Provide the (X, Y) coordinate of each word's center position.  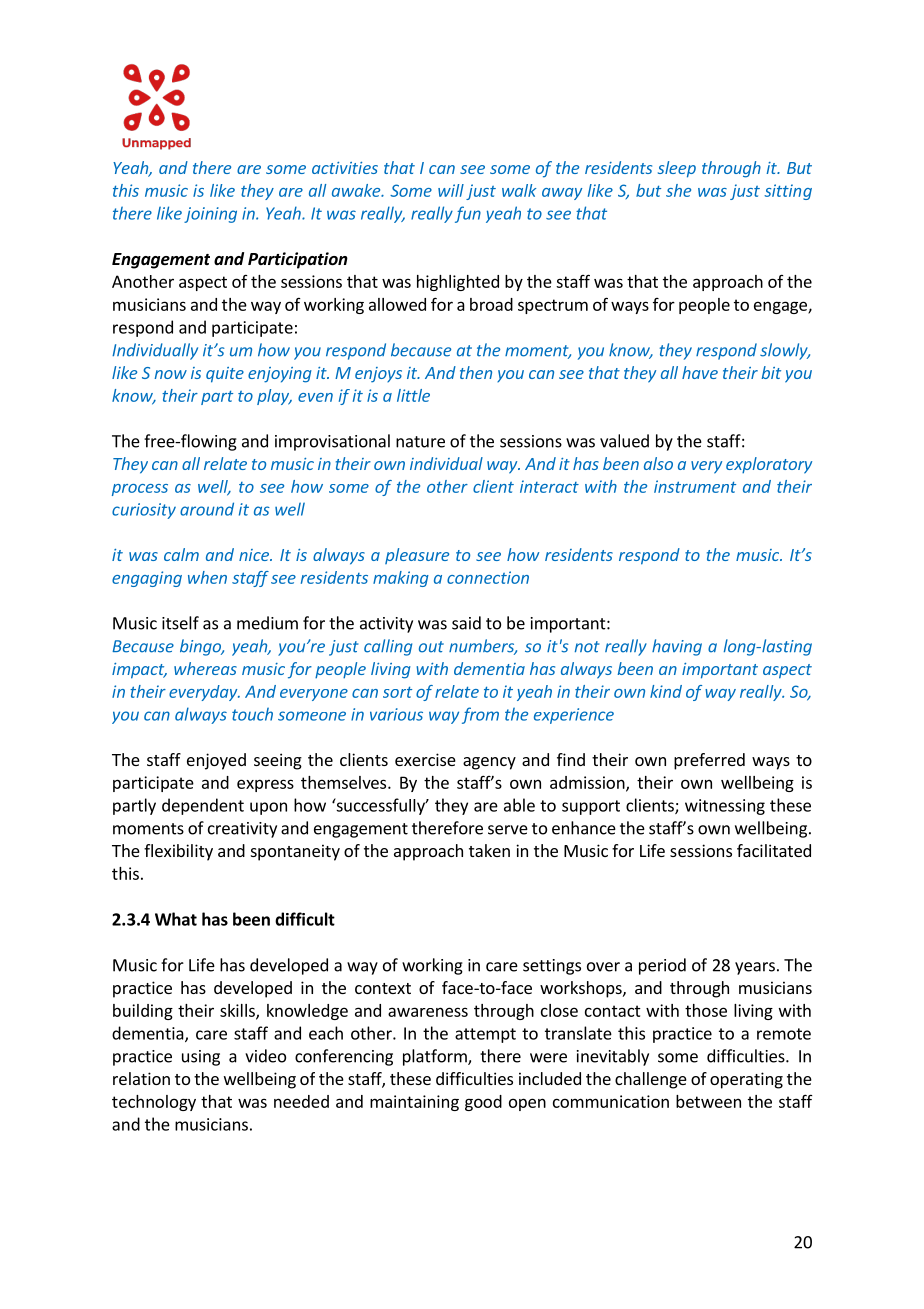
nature (420, 442)
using (201, 1058)
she (678, 190)
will (451, 190)
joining (210, 215)
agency (489, 763)
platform (436, 1057)
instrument (695, 486)
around (207, 509)
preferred (709, 761)
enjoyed (216, 761)
